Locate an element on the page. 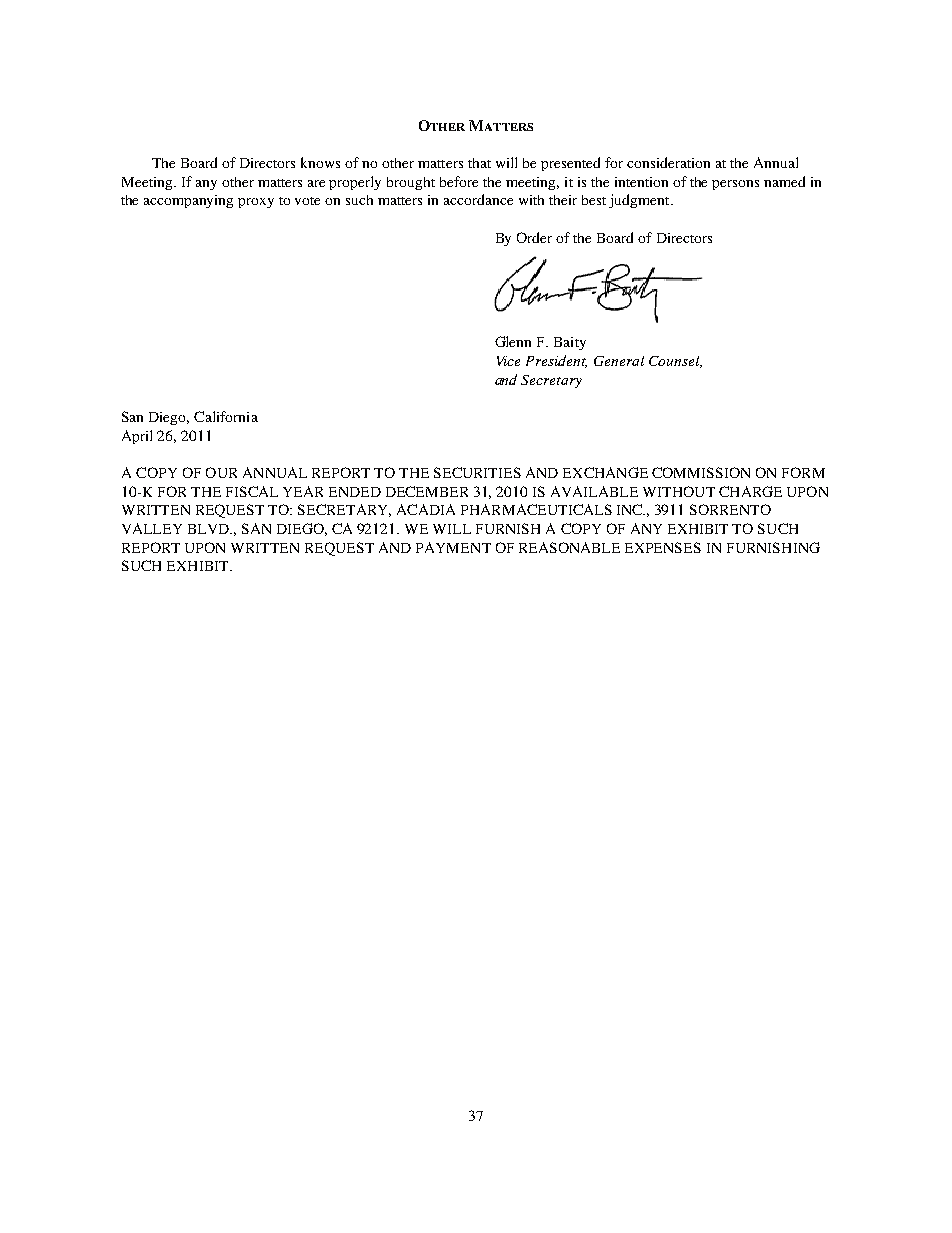 The height and width of the image is (1233, 952). before is located at coordinates (459, 181).
